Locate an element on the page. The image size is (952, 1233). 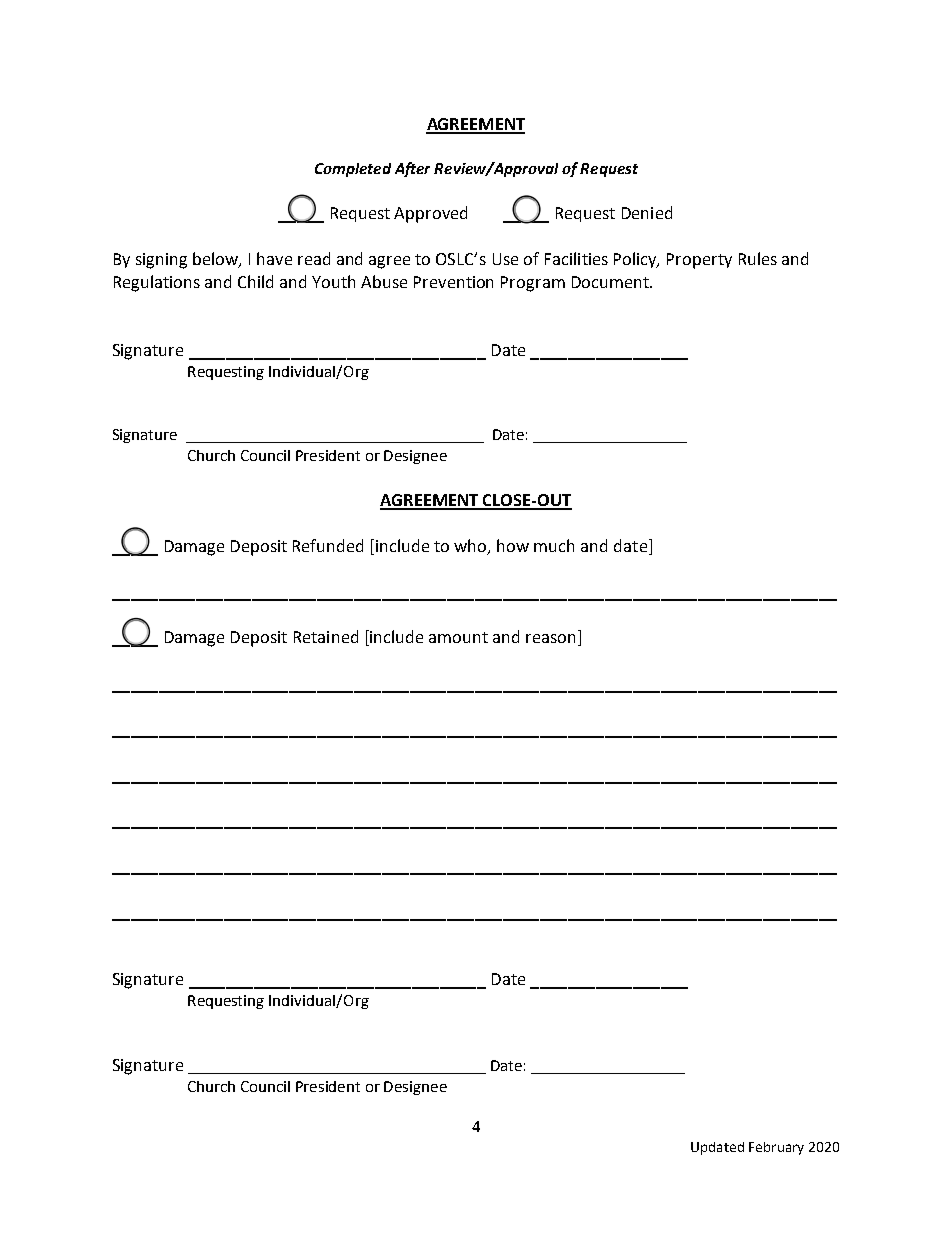
Prevention is located at coordinates (453, 282).
